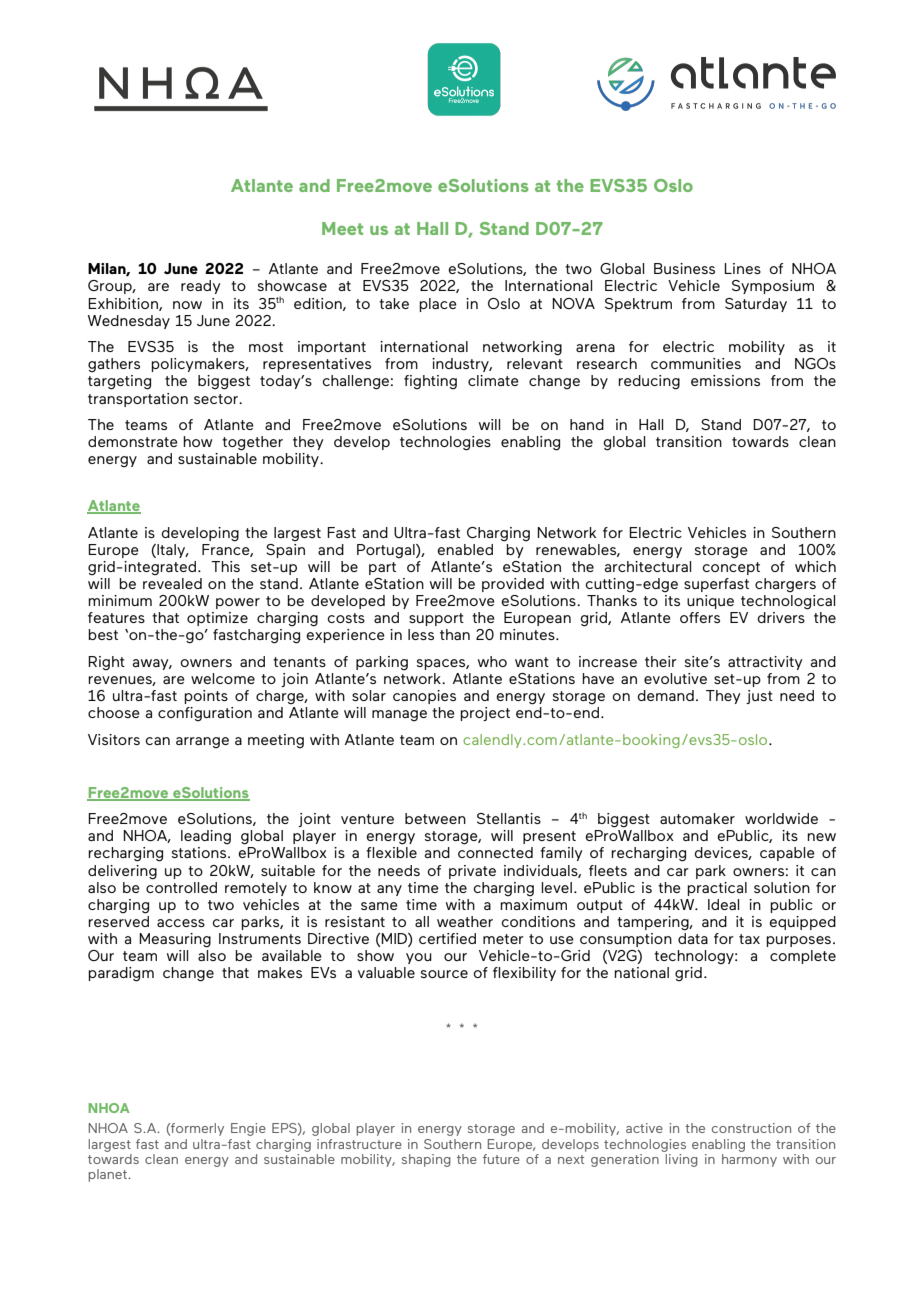 This screenshot has height=1308, width=924. Describe the element at coordinates (465, 549) in the screenshot. I see `enabled` at that location.
